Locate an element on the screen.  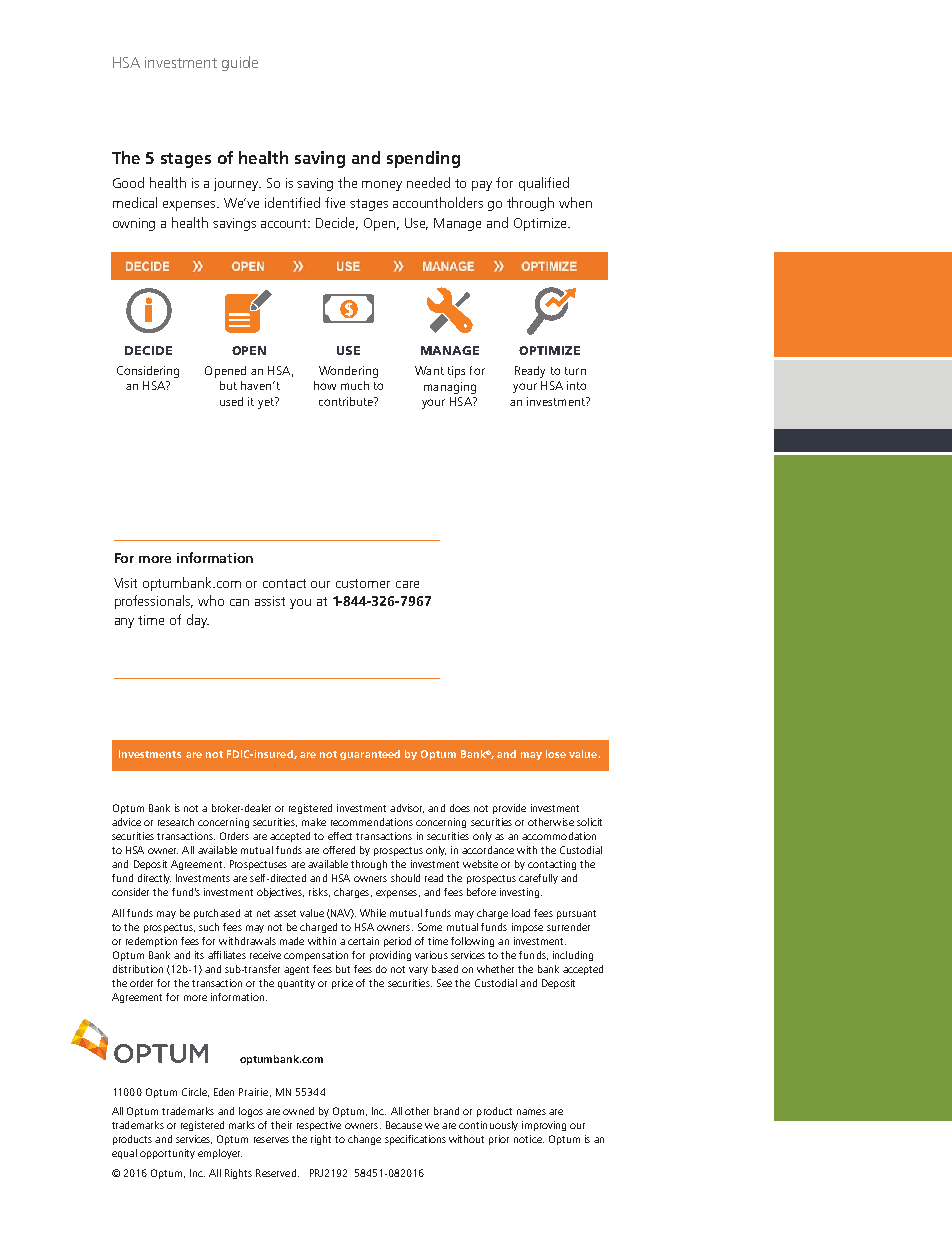
opportunity is located at coordinates (167, 1154).
